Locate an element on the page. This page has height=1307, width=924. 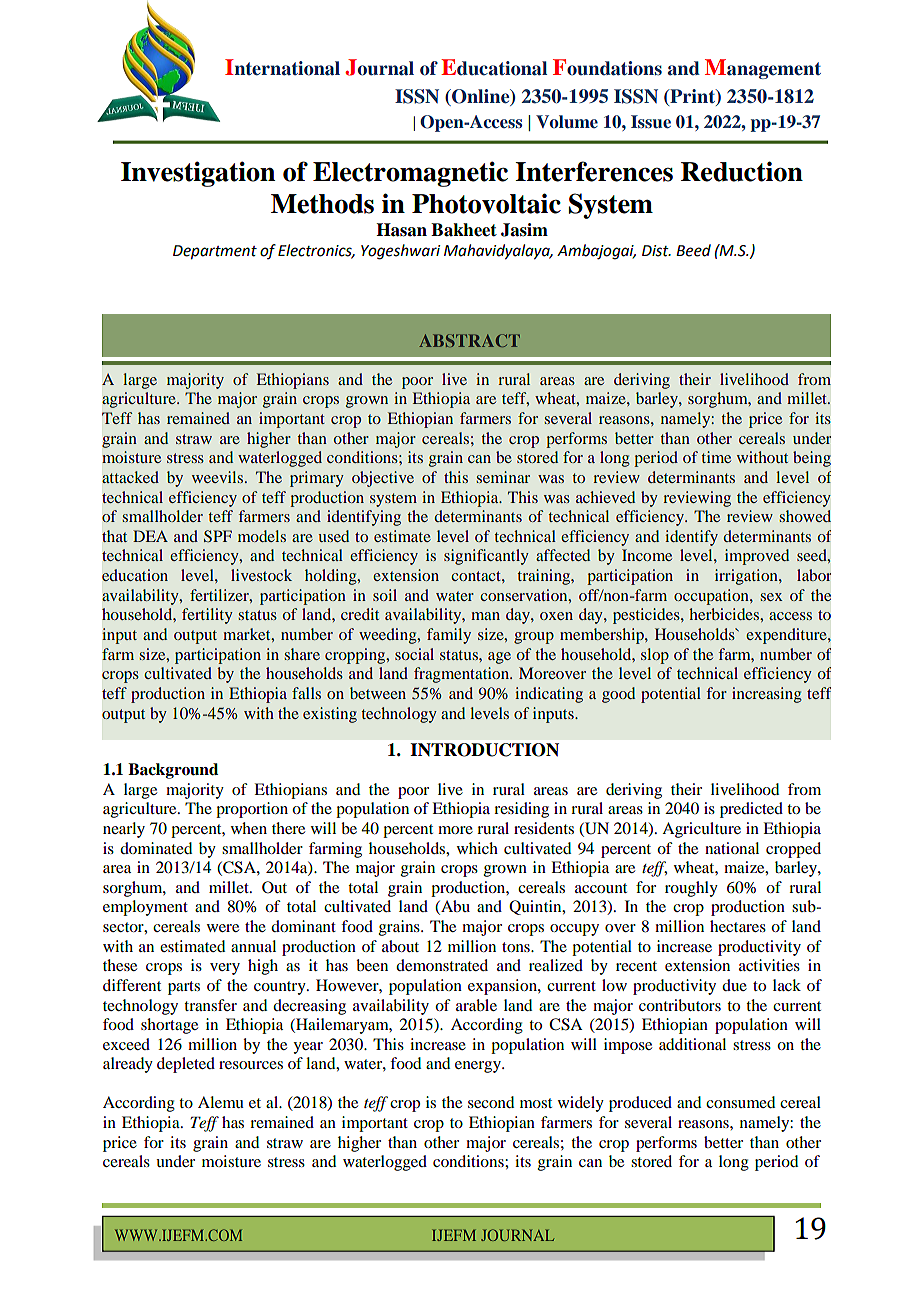
weevils is located at coordinates (217, 477).
